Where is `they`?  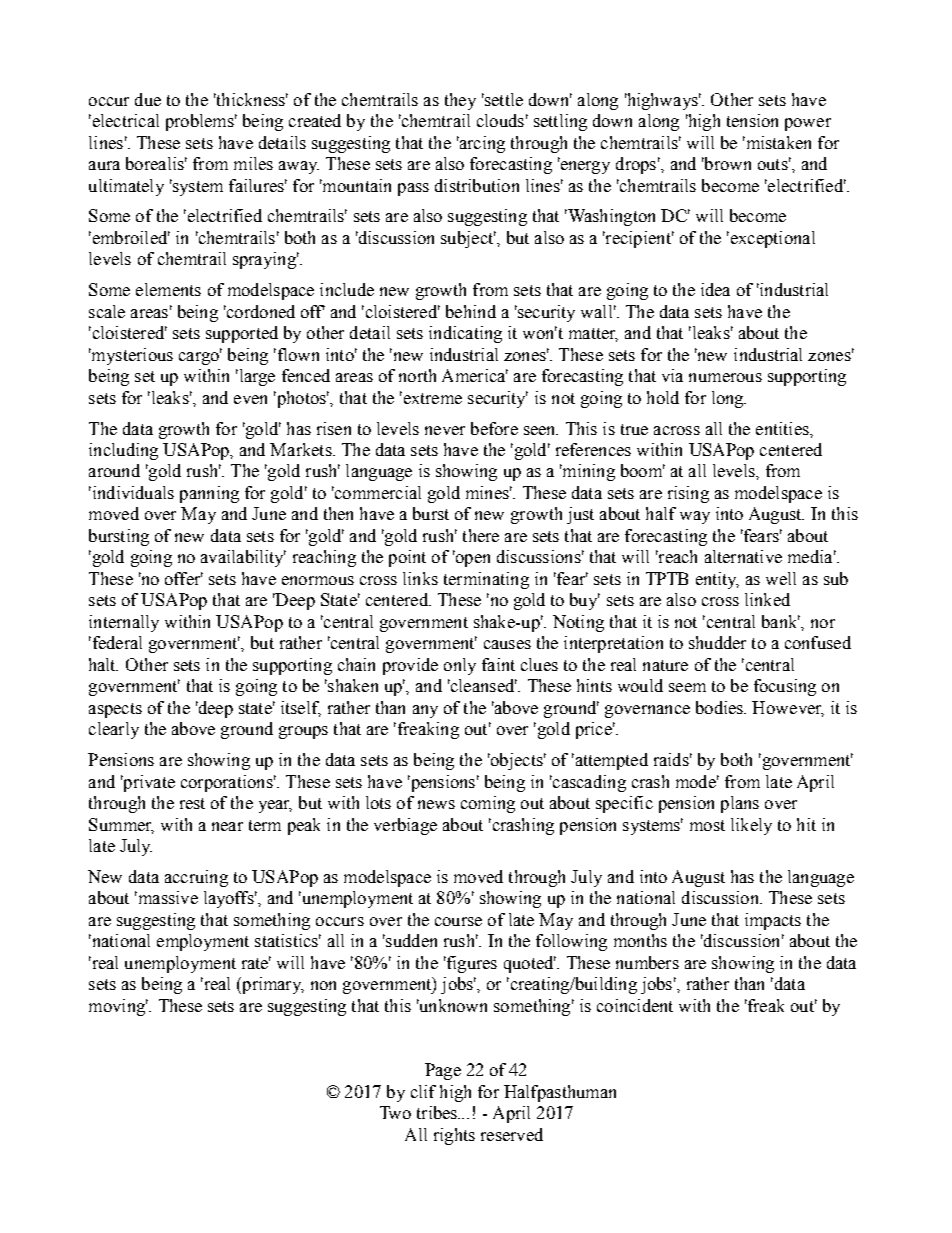
they is located at coordinates (460, 101).
